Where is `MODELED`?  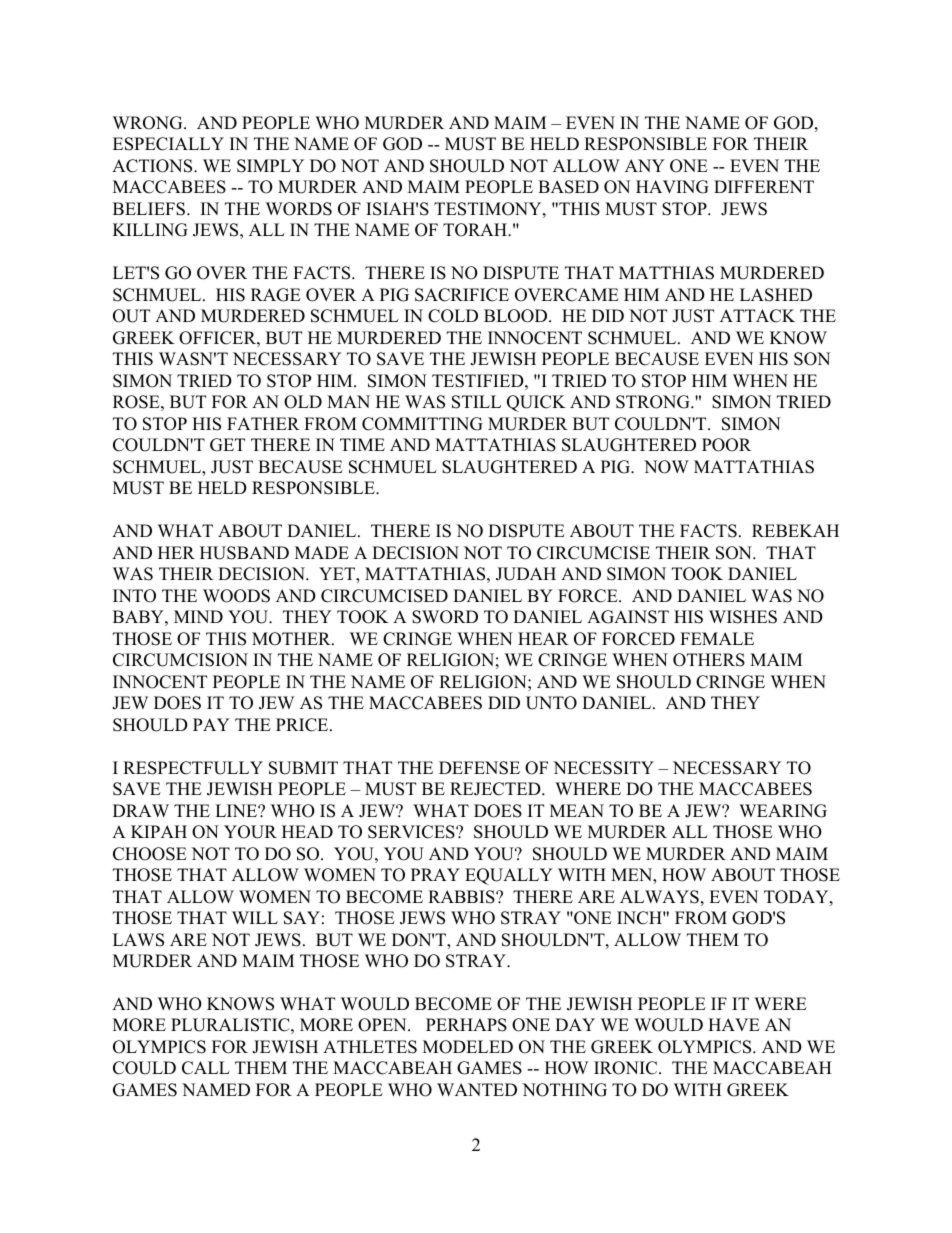
MODELED is located at coordinates (468, 1047).
